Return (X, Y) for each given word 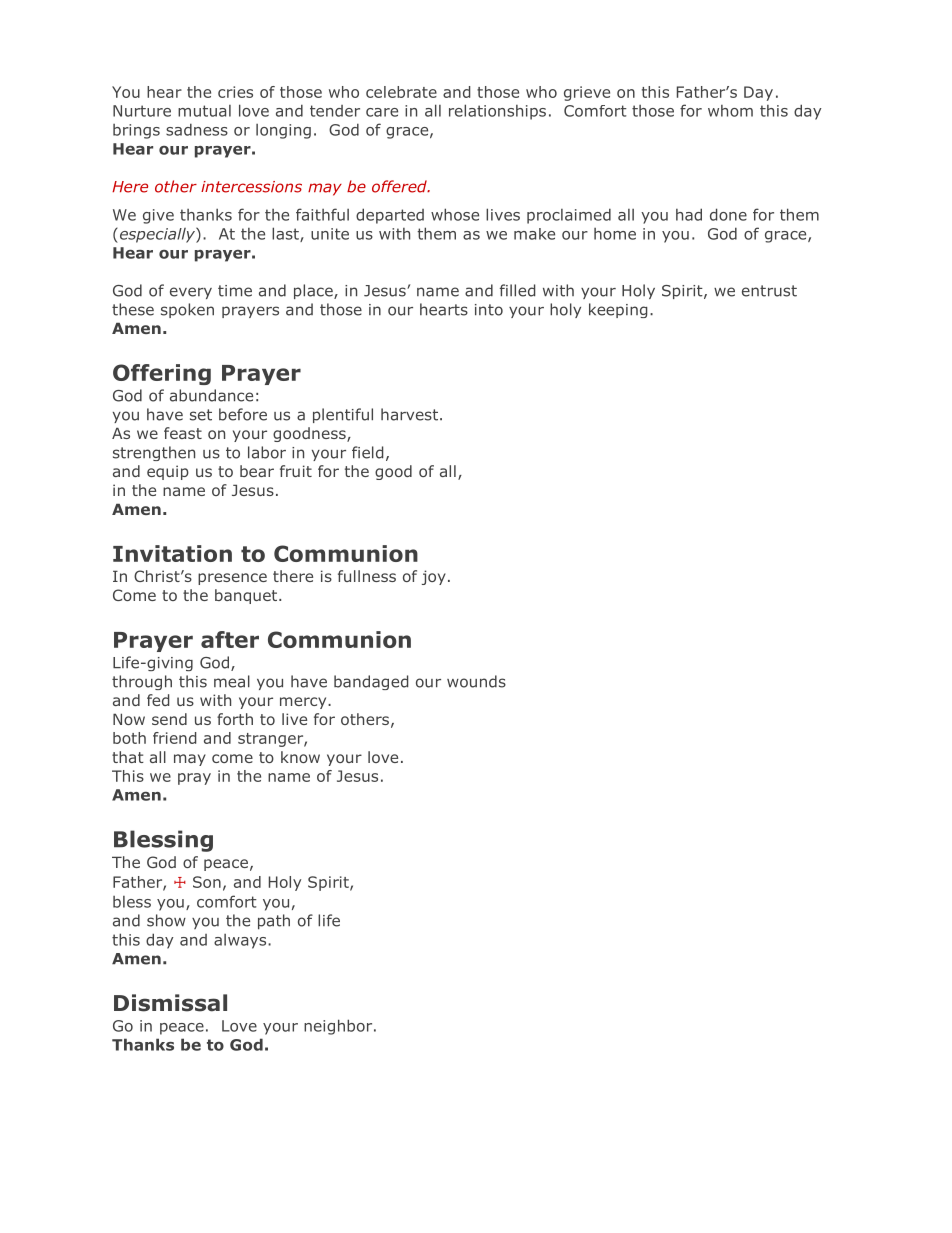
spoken (187, 310)
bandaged (371, 682)
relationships (497, 112)
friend (174, 738)
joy (434, 577)
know (300, 757)
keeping (618, 310)
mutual (204, 111)
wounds (476, 681)
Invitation (172, 553)
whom (730, 111)
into (489, 310)
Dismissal (170, 1003)
